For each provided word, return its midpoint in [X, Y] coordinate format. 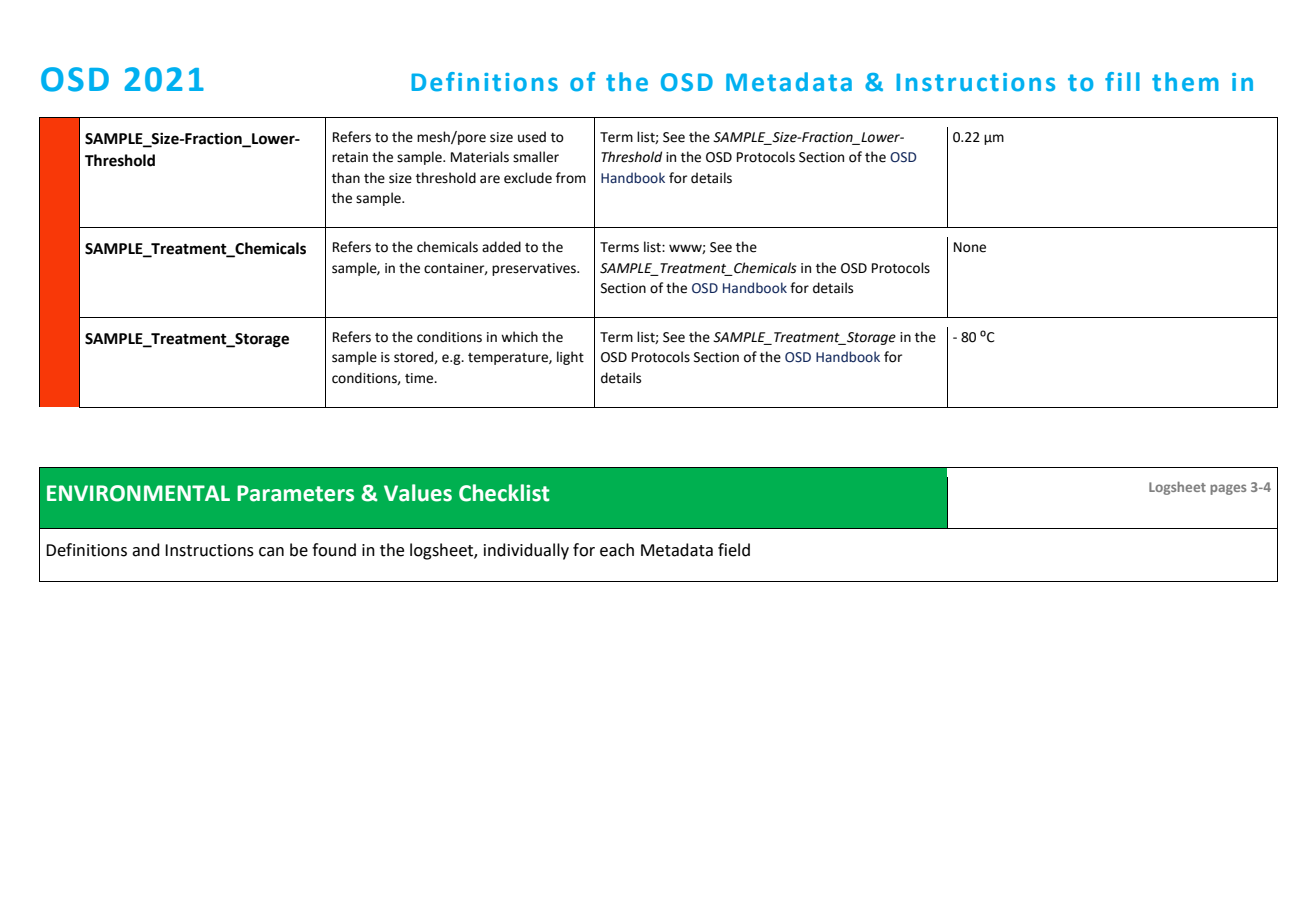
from [571, 178]
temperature [509, 359]
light [570, 358]
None [970, 247]
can [271, 552]
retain [350, 157]
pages [1228, 489]
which [519, 337]
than [346, 178]
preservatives [535, 269]
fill [1122, 81]
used [532, 137]
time [420, 378]
